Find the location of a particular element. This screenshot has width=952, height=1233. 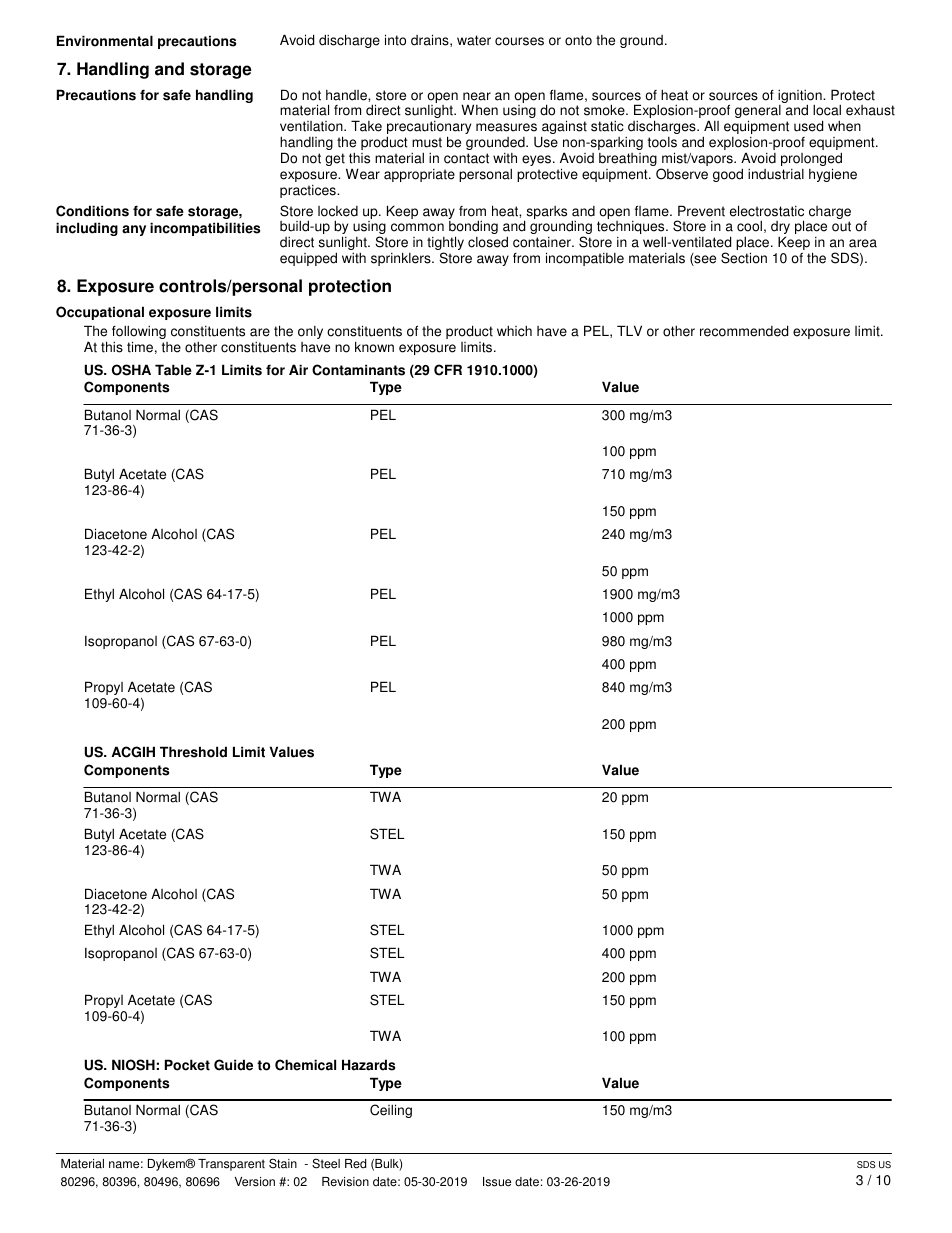

Ceiling is located at coordinates (391, 1111).
